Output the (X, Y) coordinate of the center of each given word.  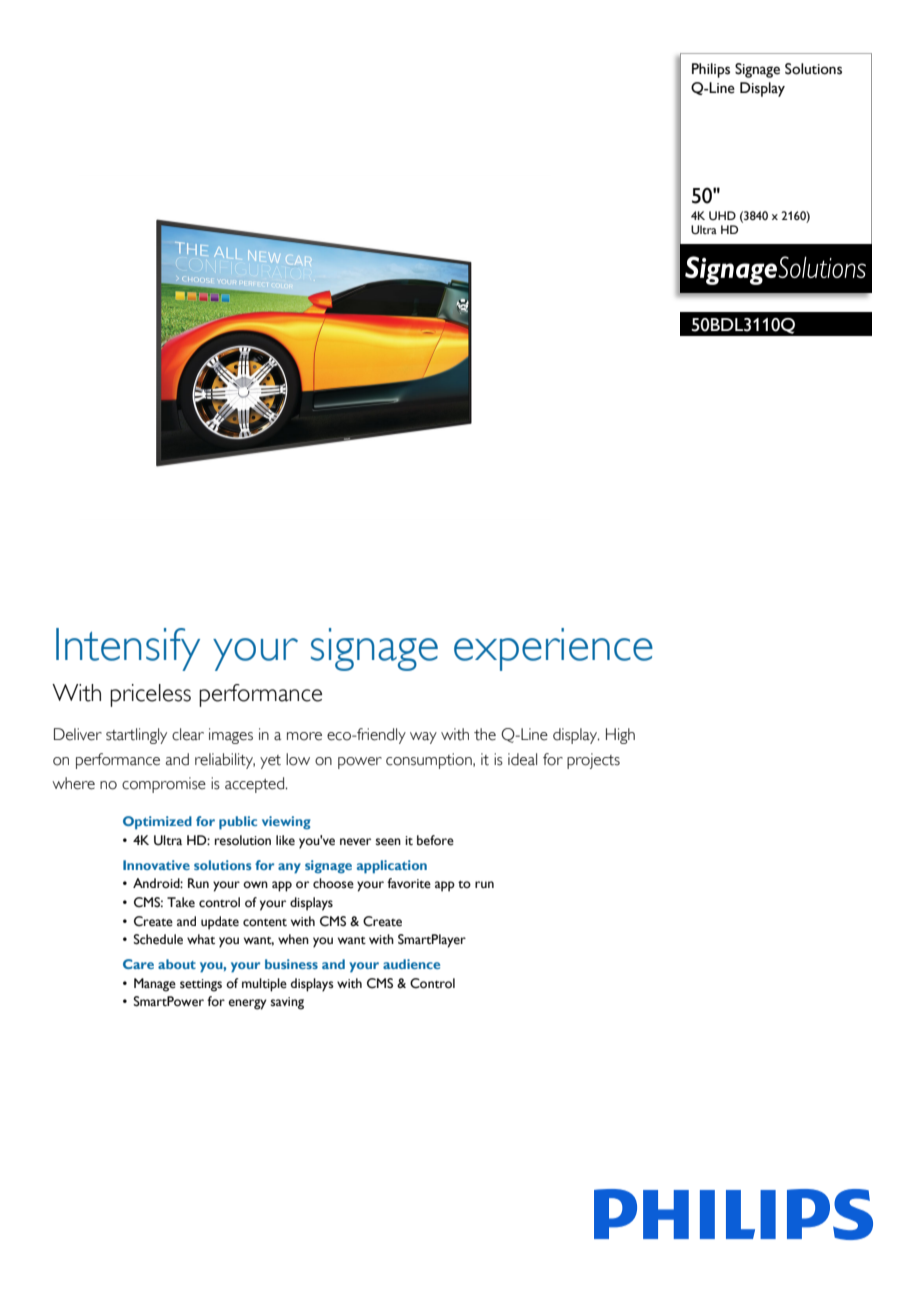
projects (593, 761)
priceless (150, 695)
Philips (711, 70)
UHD (722, 215)
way (423, 738)
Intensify (128, 649)
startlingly (136, 736)
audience (411, 964)
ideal (522, 759)
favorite (409, 883)
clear (188, 734)
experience (553, 649)
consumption (430, 761)
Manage (155, 985)
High (620, 736)
